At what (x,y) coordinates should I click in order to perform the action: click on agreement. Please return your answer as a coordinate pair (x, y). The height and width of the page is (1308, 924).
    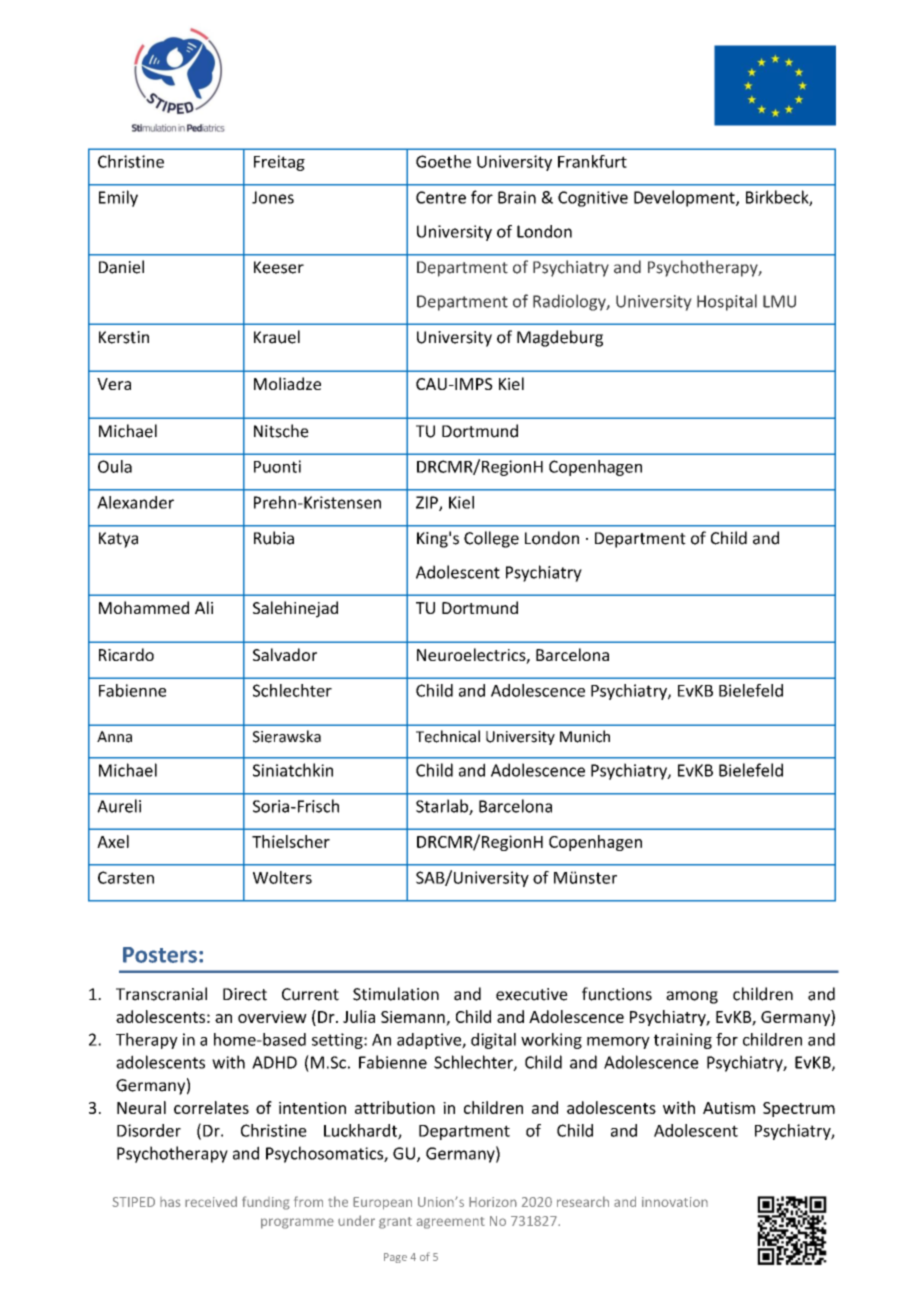
    Looking at the image, I should click on (451, 1223).
